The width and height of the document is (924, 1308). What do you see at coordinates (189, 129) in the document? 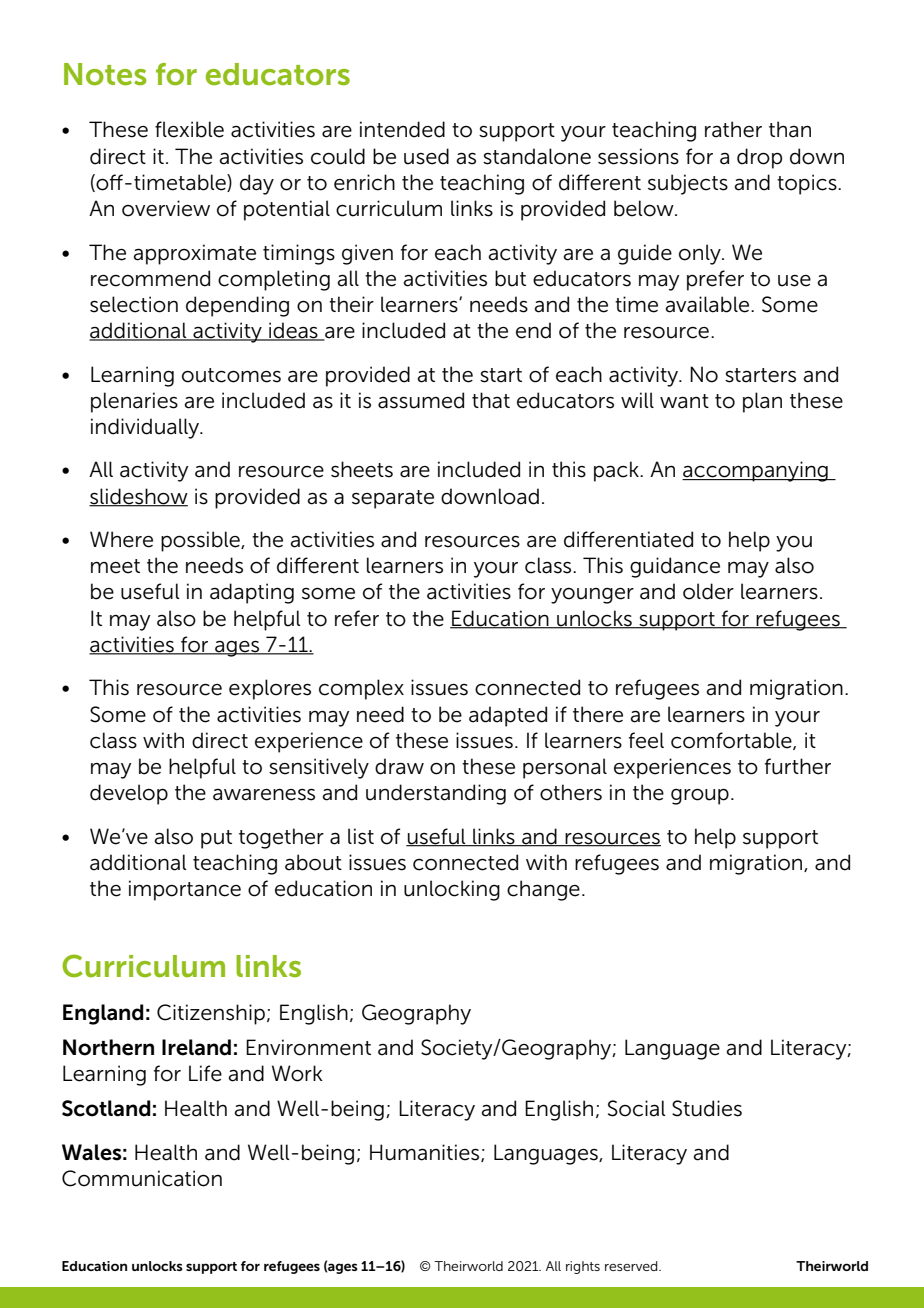
I see `flexible` at bounding box center [189, 129].
